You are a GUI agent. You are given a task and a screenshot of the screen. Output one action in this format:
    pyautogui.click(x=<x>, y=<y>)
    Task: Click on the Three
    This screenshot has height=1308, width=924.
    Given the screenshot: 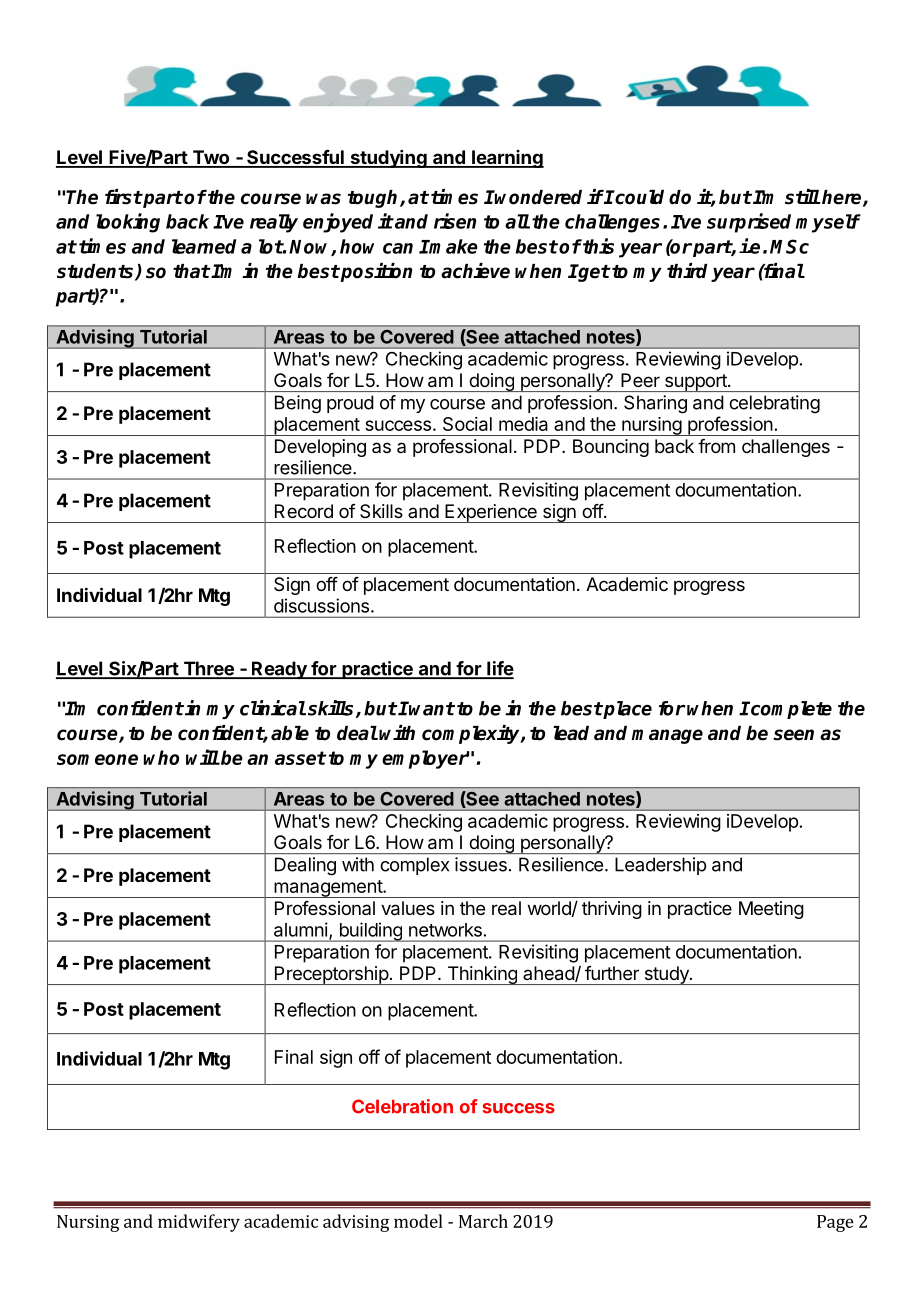 What is the action you would take?
    pyautogui.click(x=208, y=669)
